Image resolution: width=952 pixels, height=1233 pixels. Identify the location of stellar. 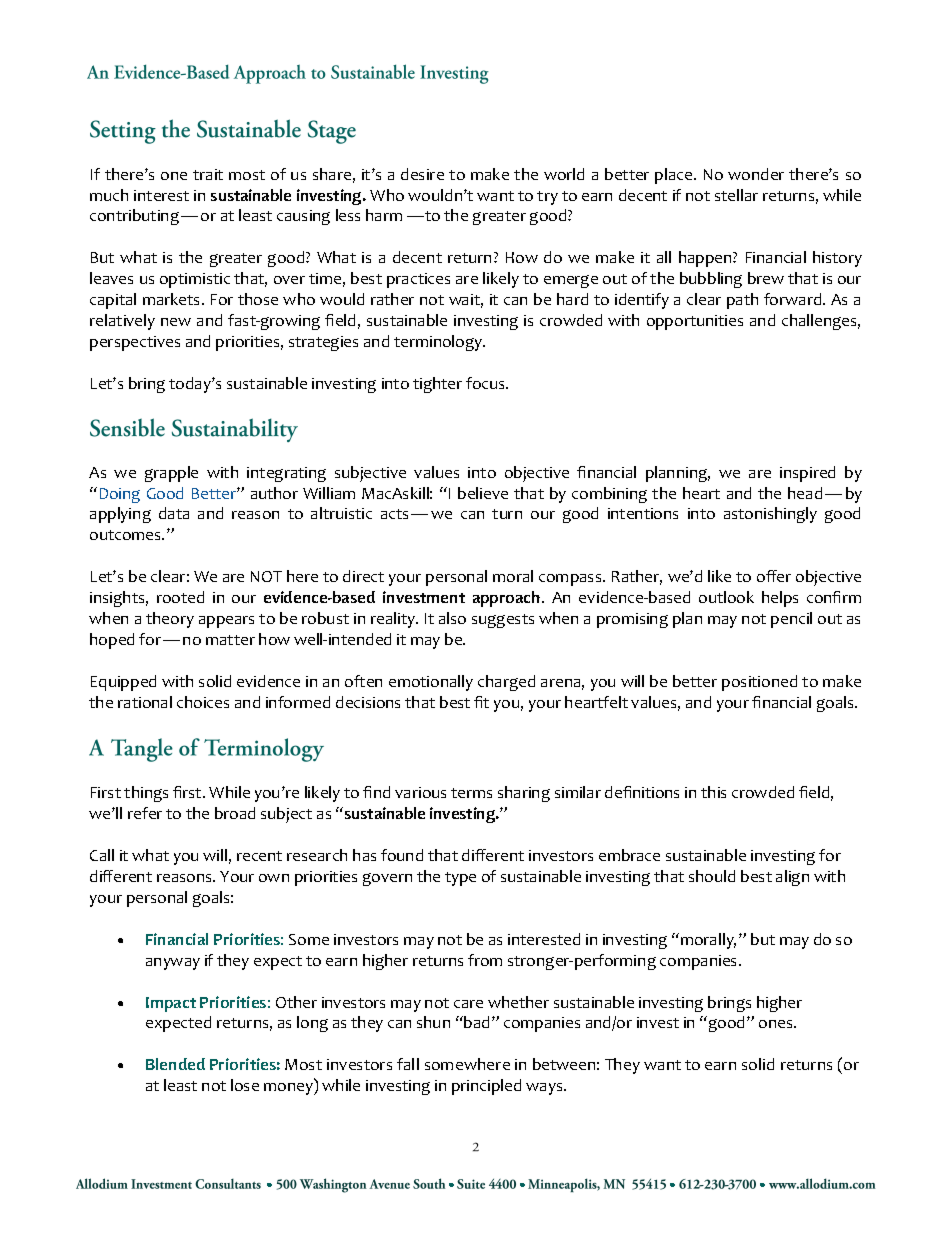
(736, 195).
